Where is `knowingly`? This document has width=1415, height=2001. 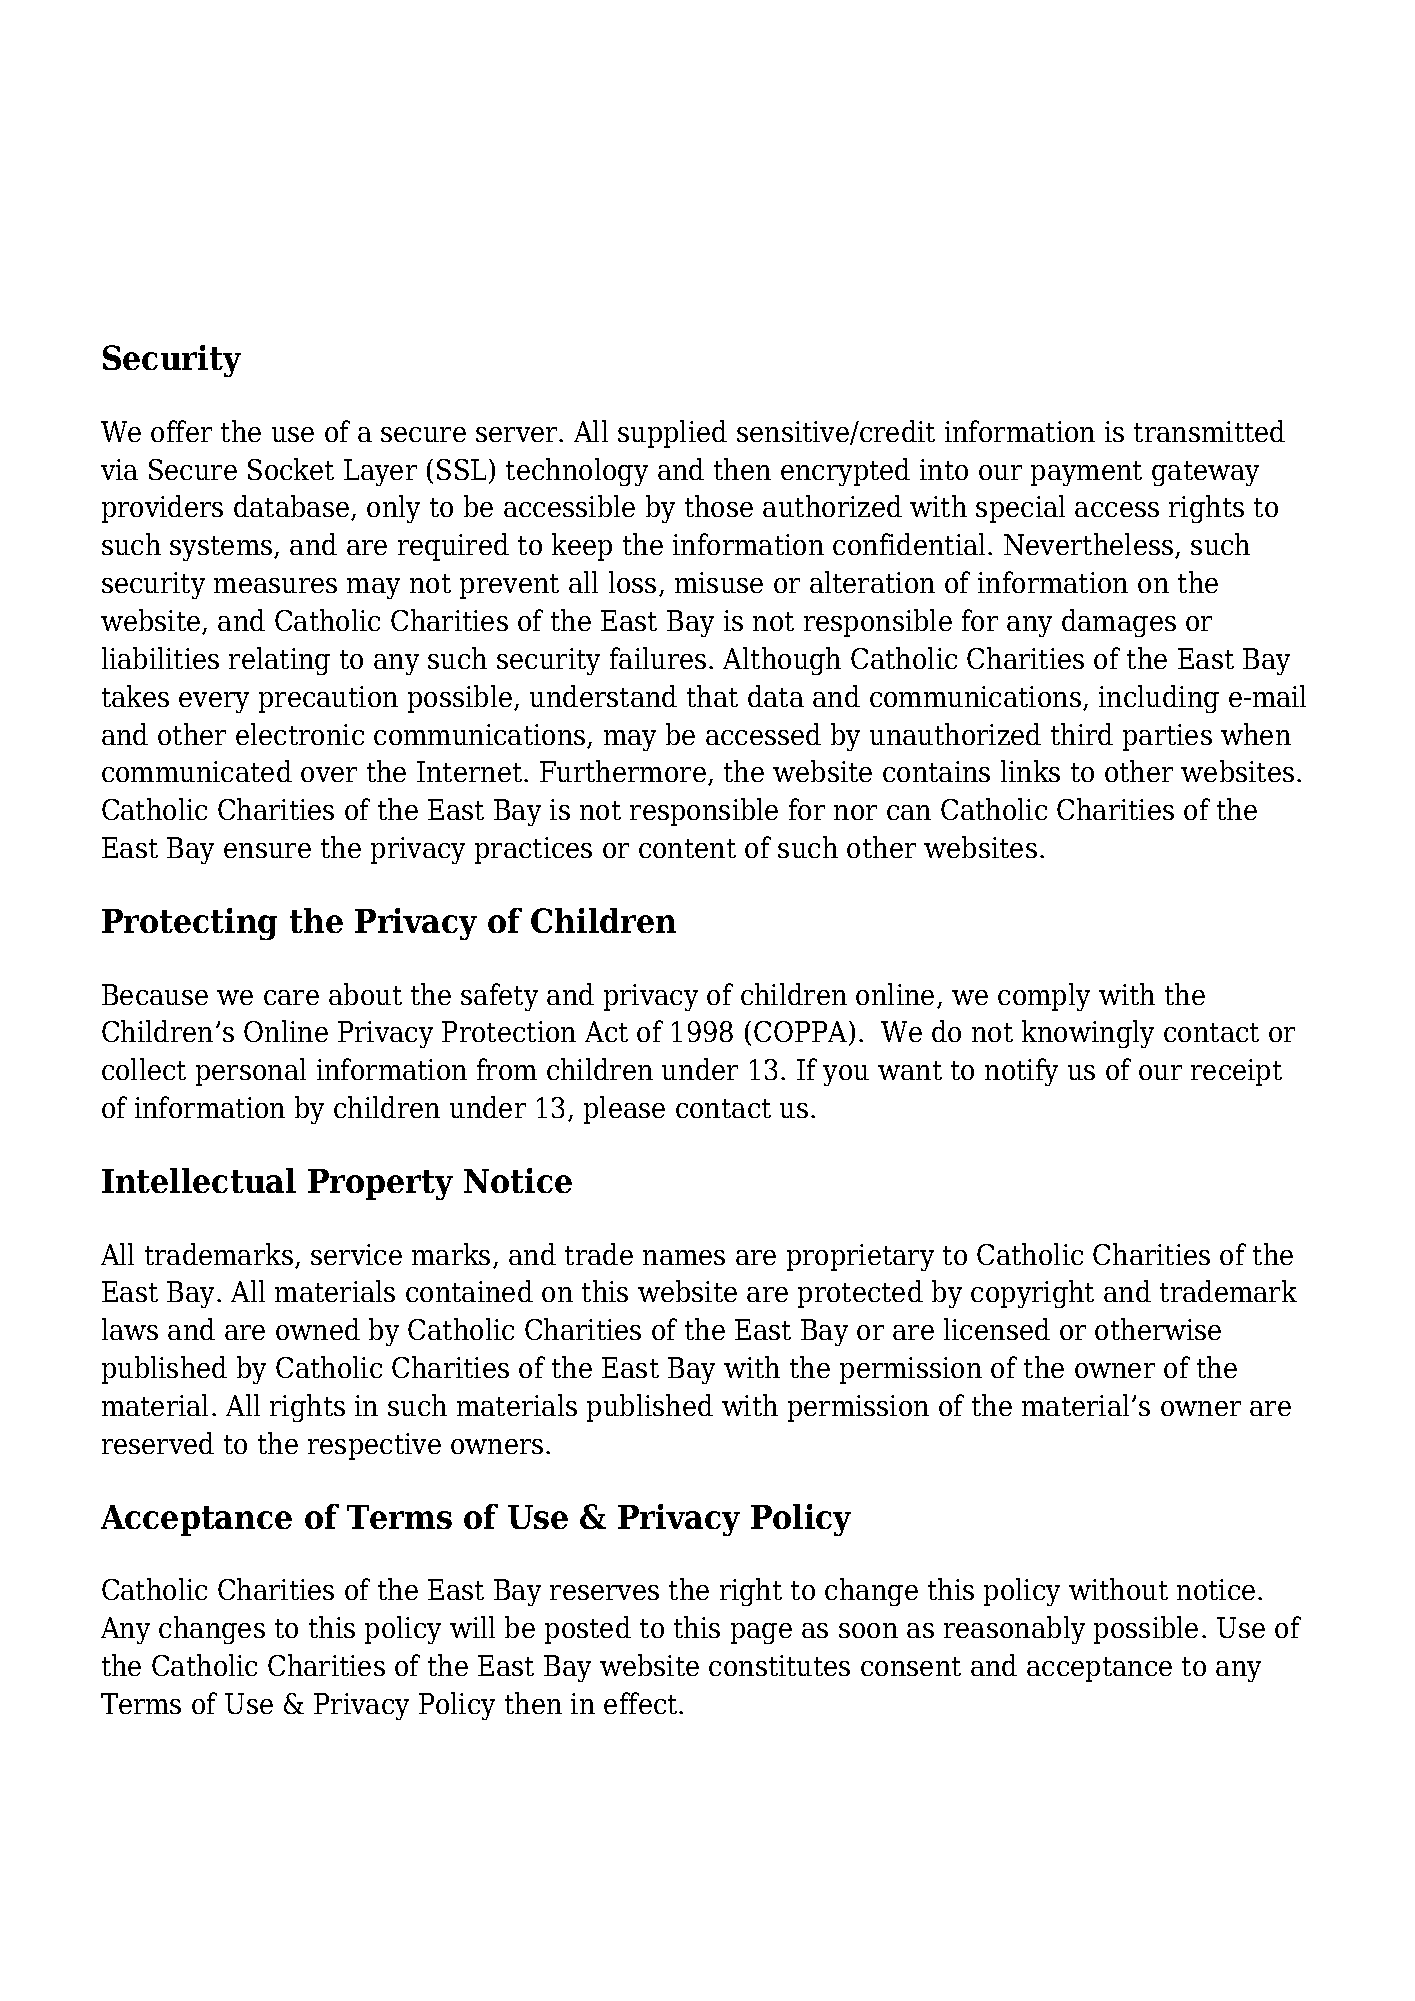 knowingly is located at coordinates (1088, 1034).
